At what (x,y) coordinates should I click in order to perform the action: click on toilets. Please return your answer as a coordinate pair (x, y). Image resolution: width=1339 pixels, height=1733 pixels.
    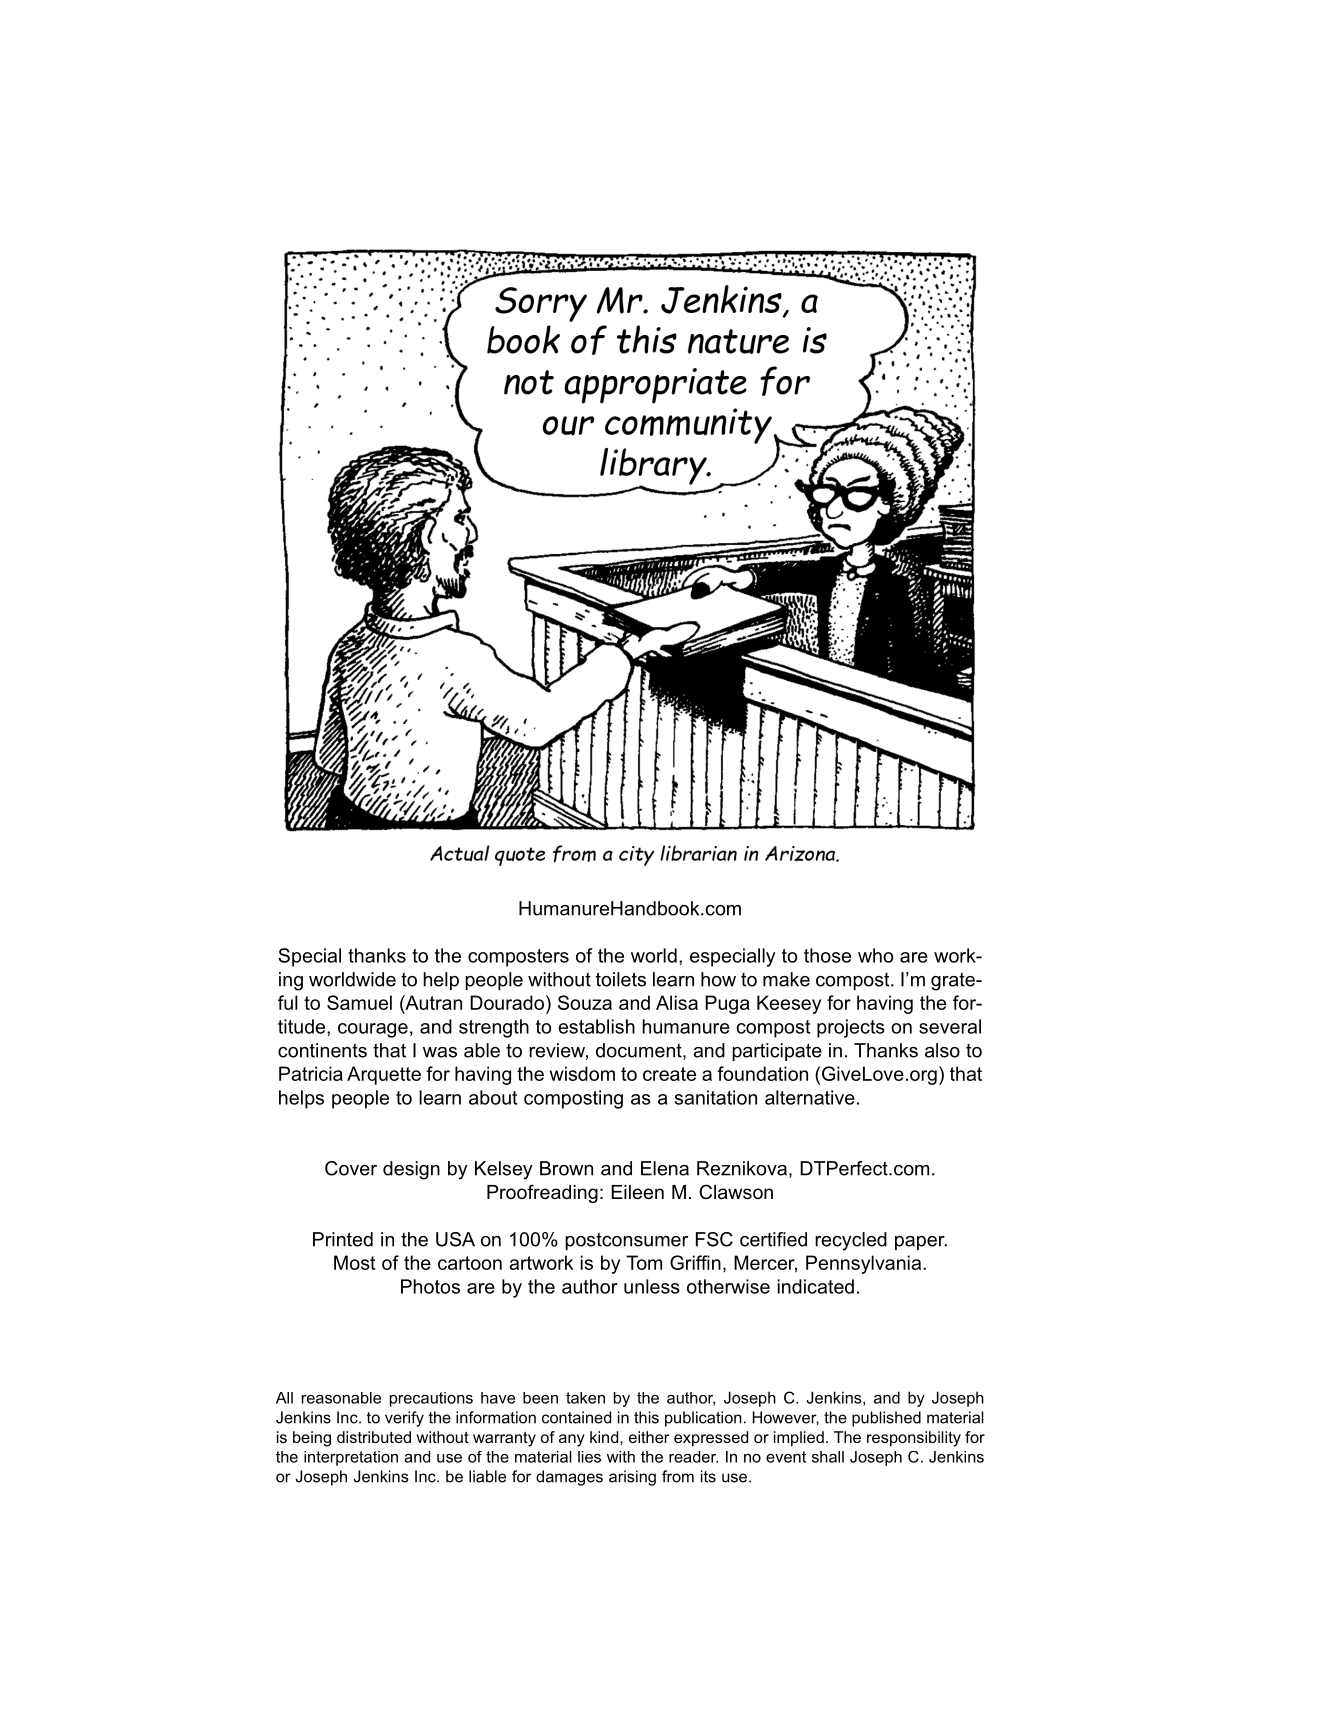
    Looking at the image, I should click on (621, 979).
